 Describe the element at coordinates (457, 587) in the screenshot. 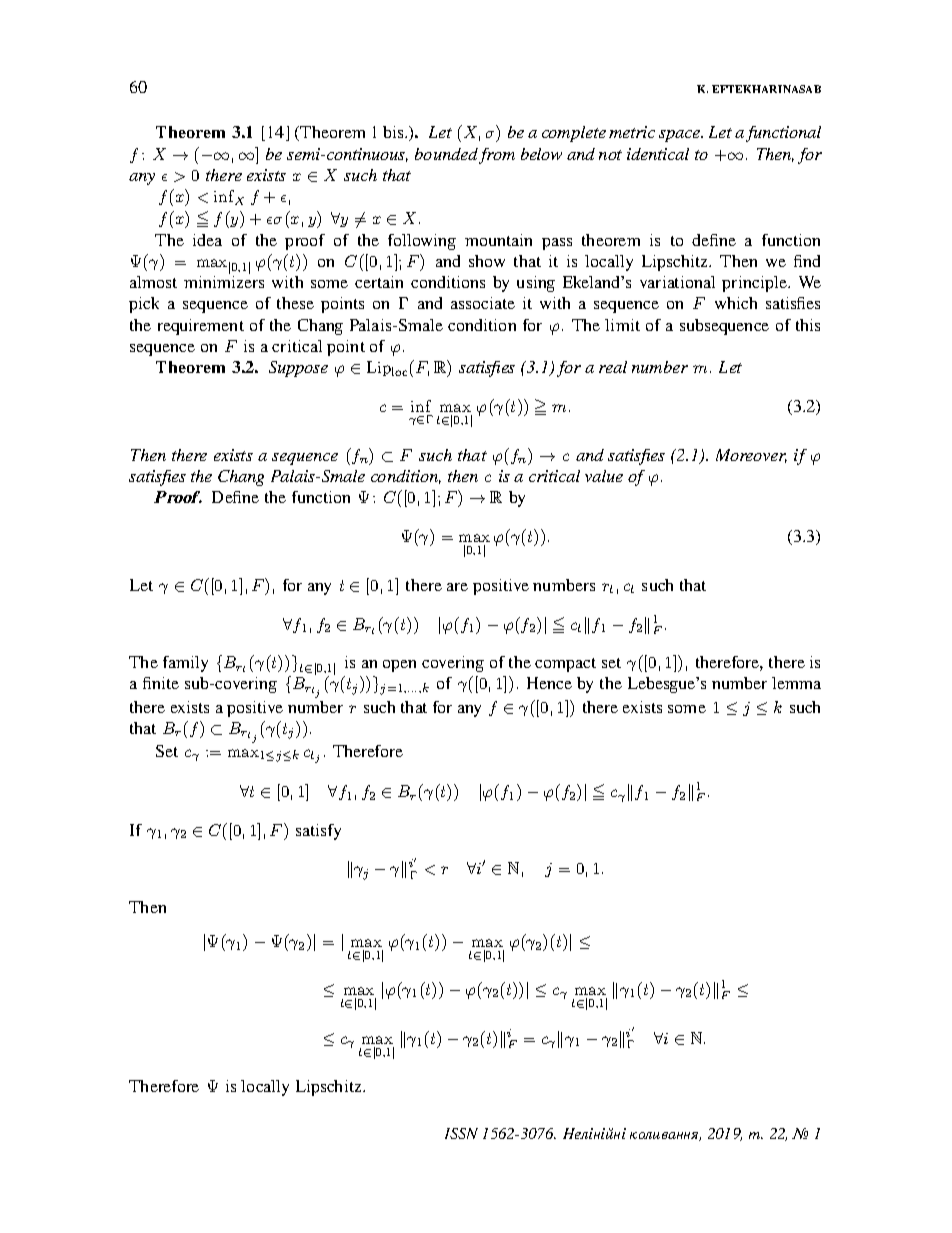

I see `are` at that location.
